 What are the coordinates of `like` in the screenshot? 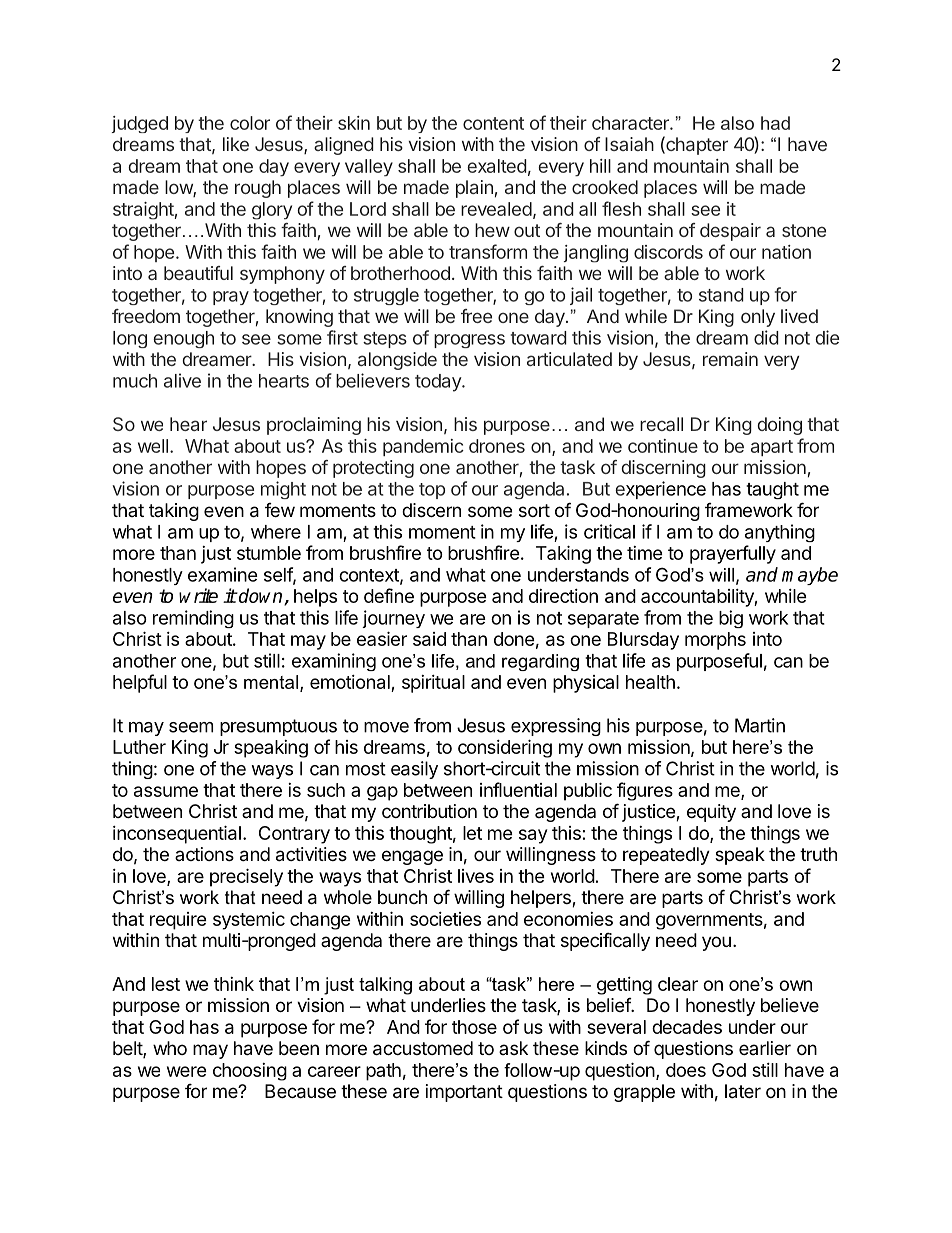 It's located at (236, 144).
